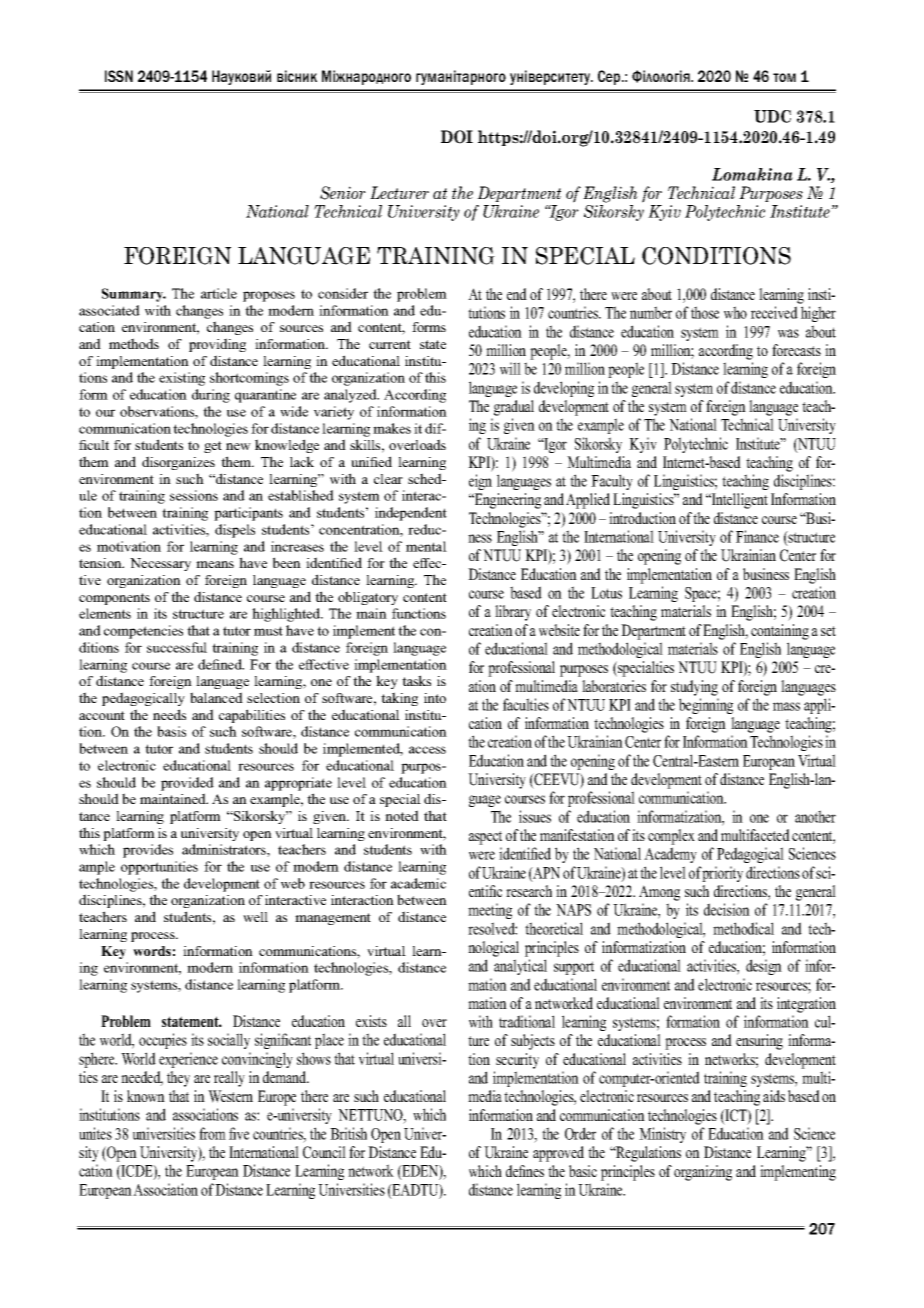  I want to click on ISSN, so click(119, 76).
